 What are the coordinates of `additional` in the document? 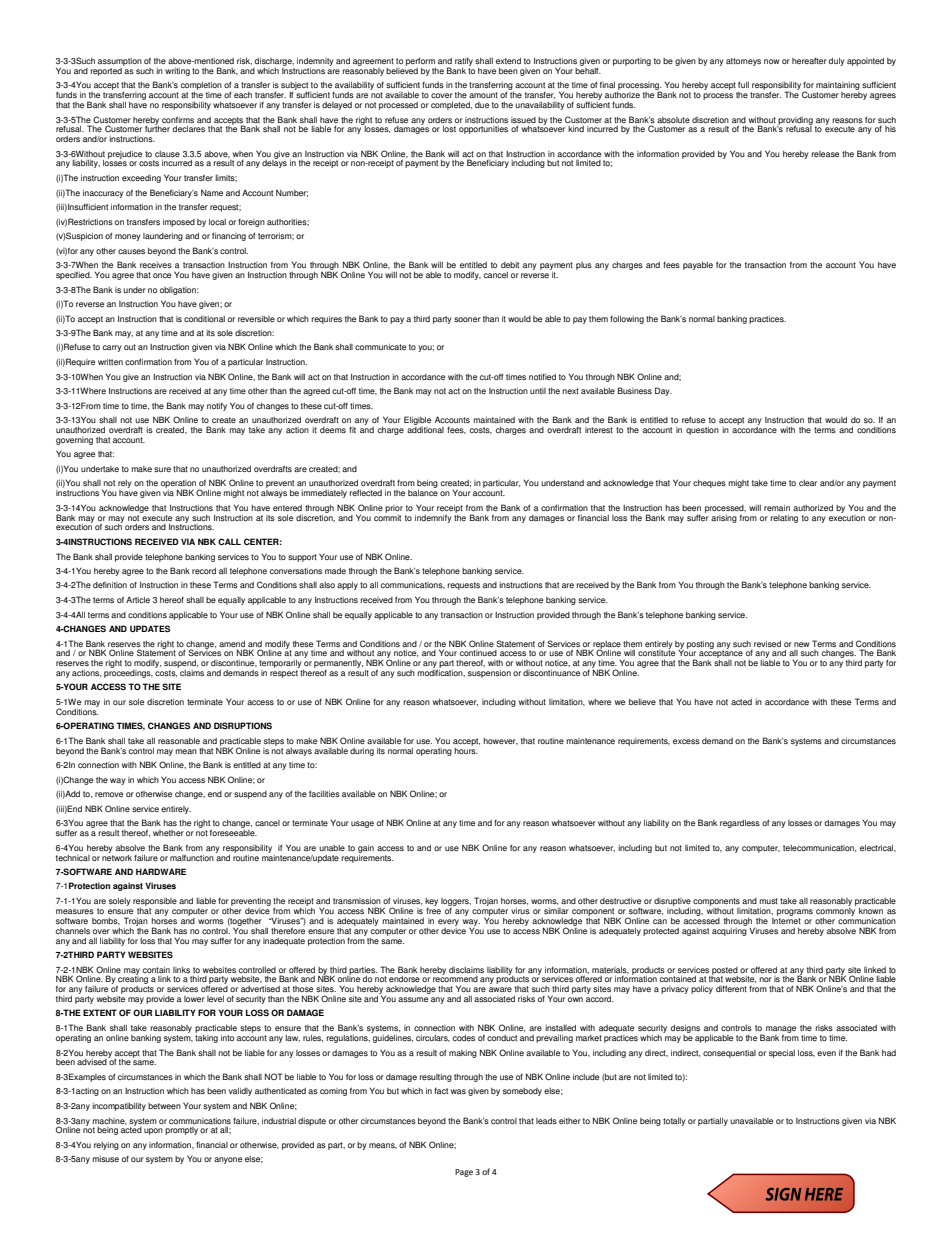 It's located at (425, 428).
